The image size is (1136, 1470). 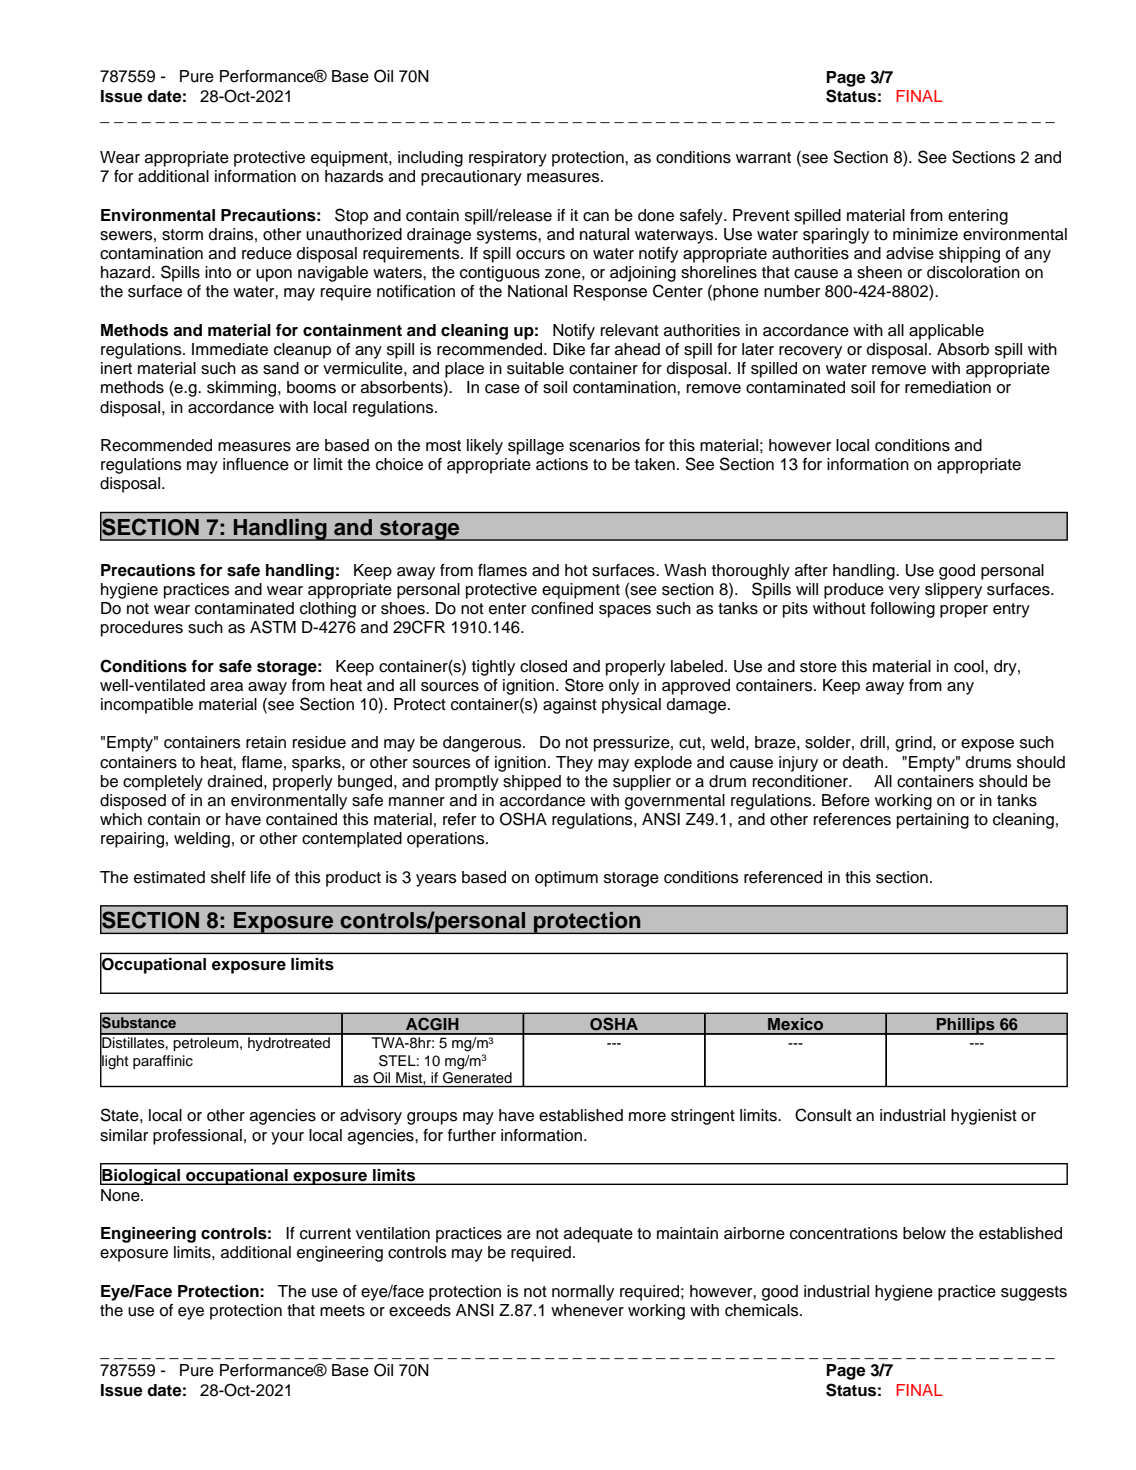 I want to click on current, so click(x=325, y=1234).
